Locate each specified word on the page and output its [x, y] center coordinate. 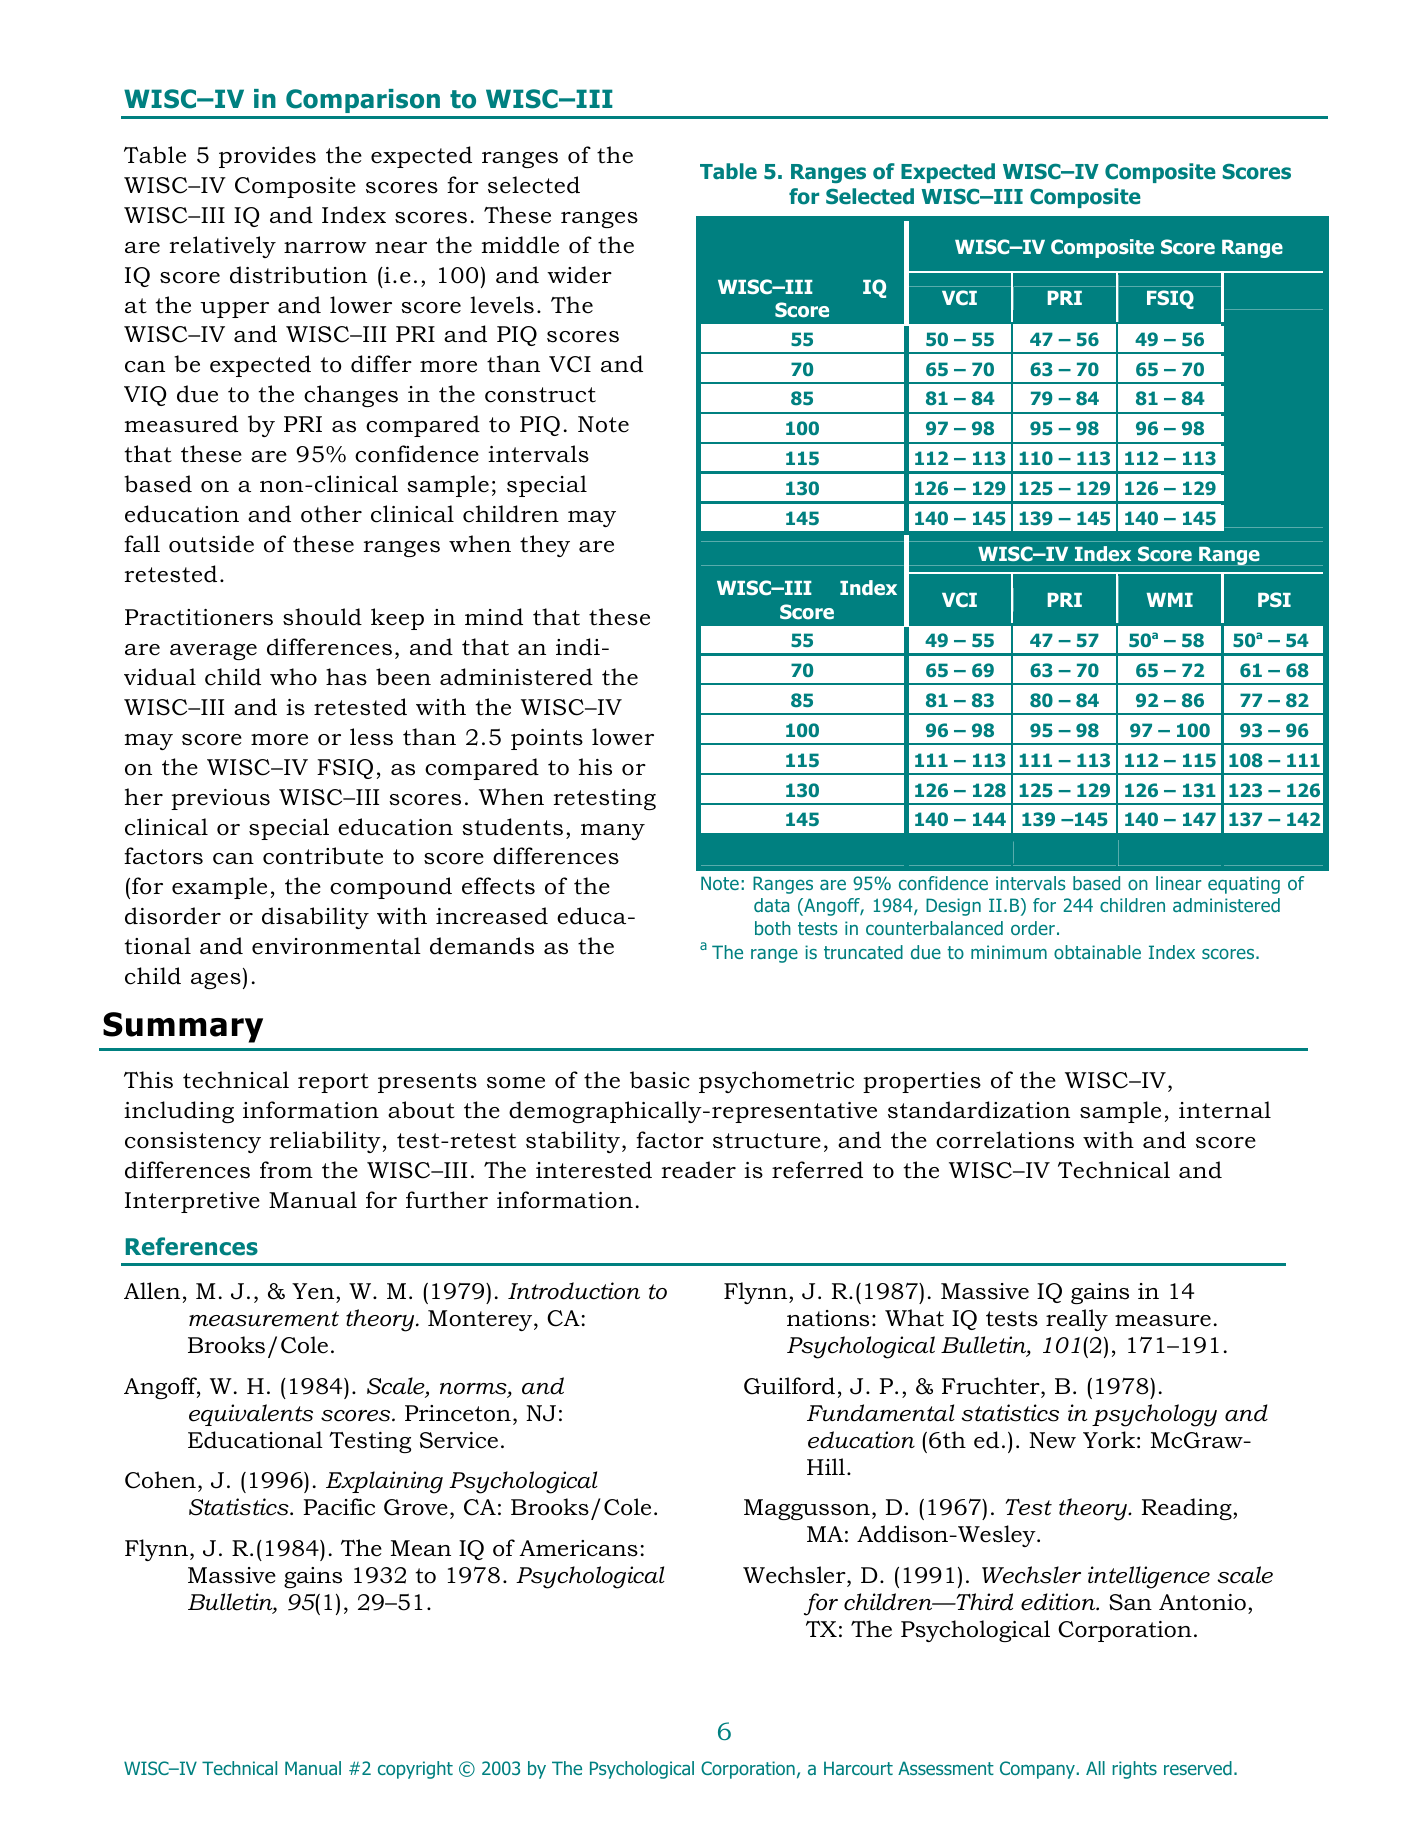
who [293, 677]
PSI [1274, 599]
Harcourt [858, 1768]
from [286, 1170]
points [547, 739]
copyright [415, 1770]
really [1077, 1320]
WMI [1170, 600]
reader [699, 1170]
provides [267, 157]
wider [579, 275]
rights [1135, 1770]
